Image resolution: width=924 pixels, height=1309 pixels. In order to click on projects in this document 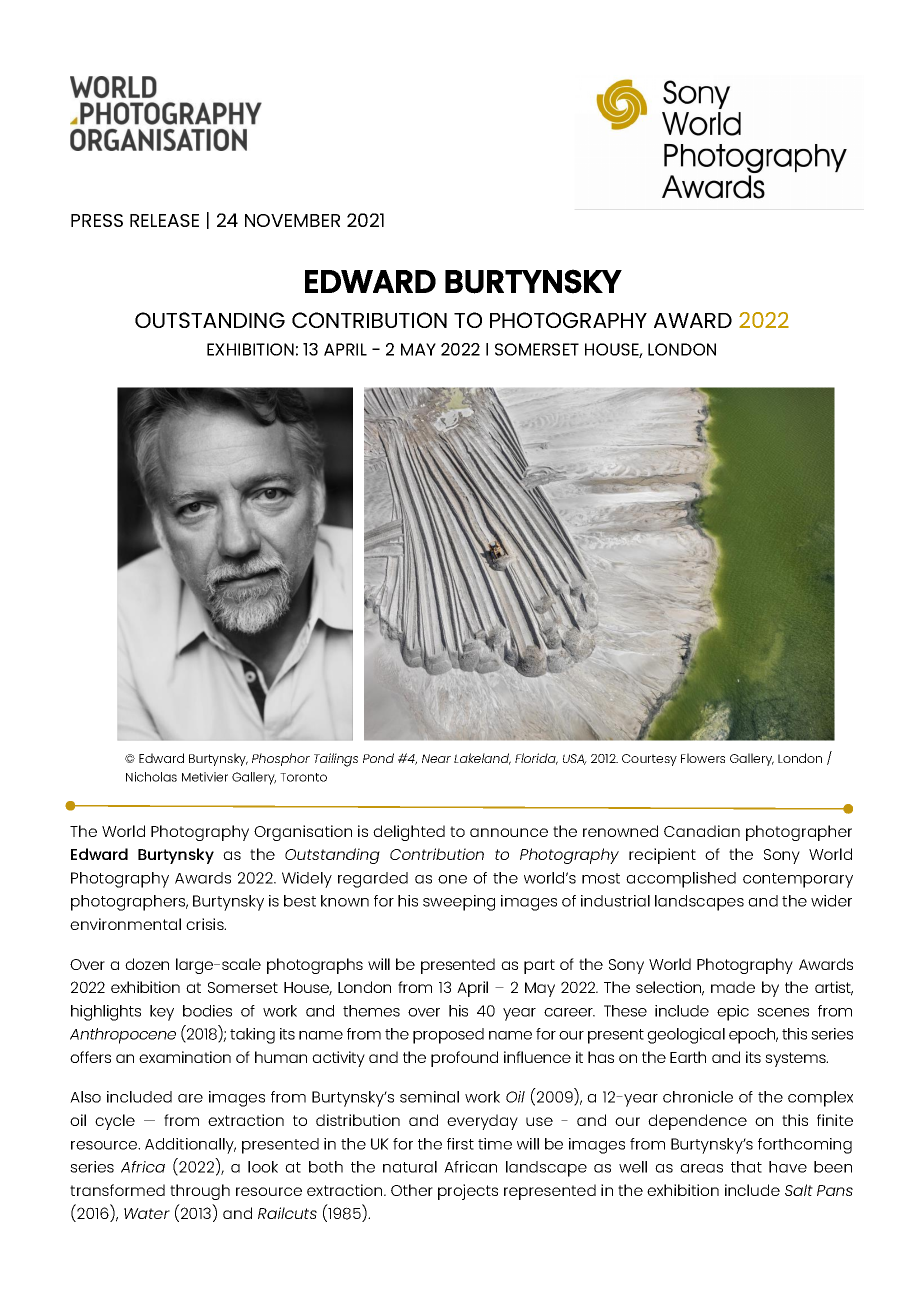, I will do `click(468, 1192)`.
